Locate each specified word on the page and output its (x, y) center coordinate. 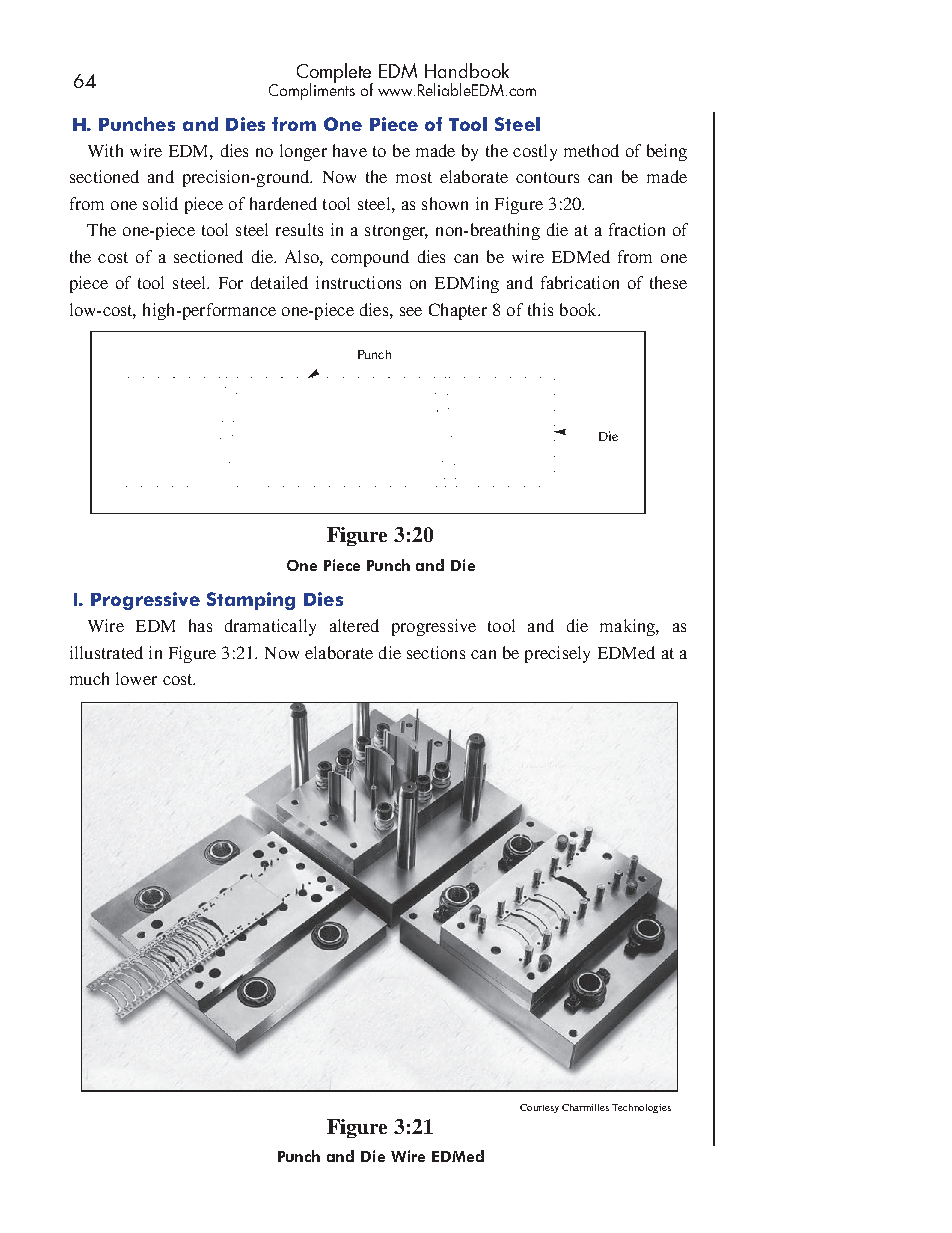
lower (136, 678)
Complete (335, 74)
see (411, 311)
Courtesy (539, 1108)
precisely (557, 654)
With (105, 150)
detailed (279, 282)
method (591, 150)
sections (436, 652)
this (540, 309)
